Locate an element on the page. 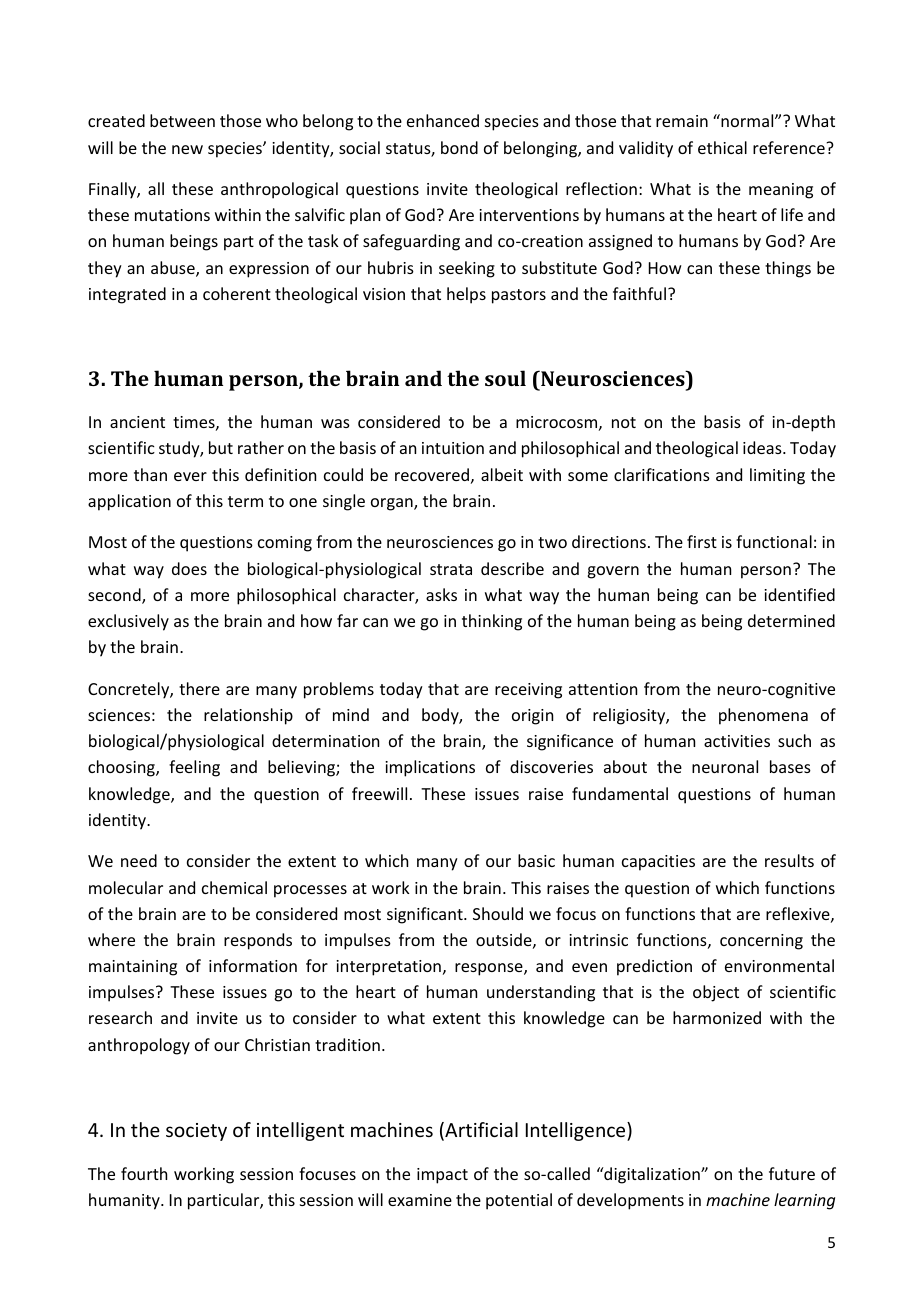  ethical is located at coordinates (722, 147).
